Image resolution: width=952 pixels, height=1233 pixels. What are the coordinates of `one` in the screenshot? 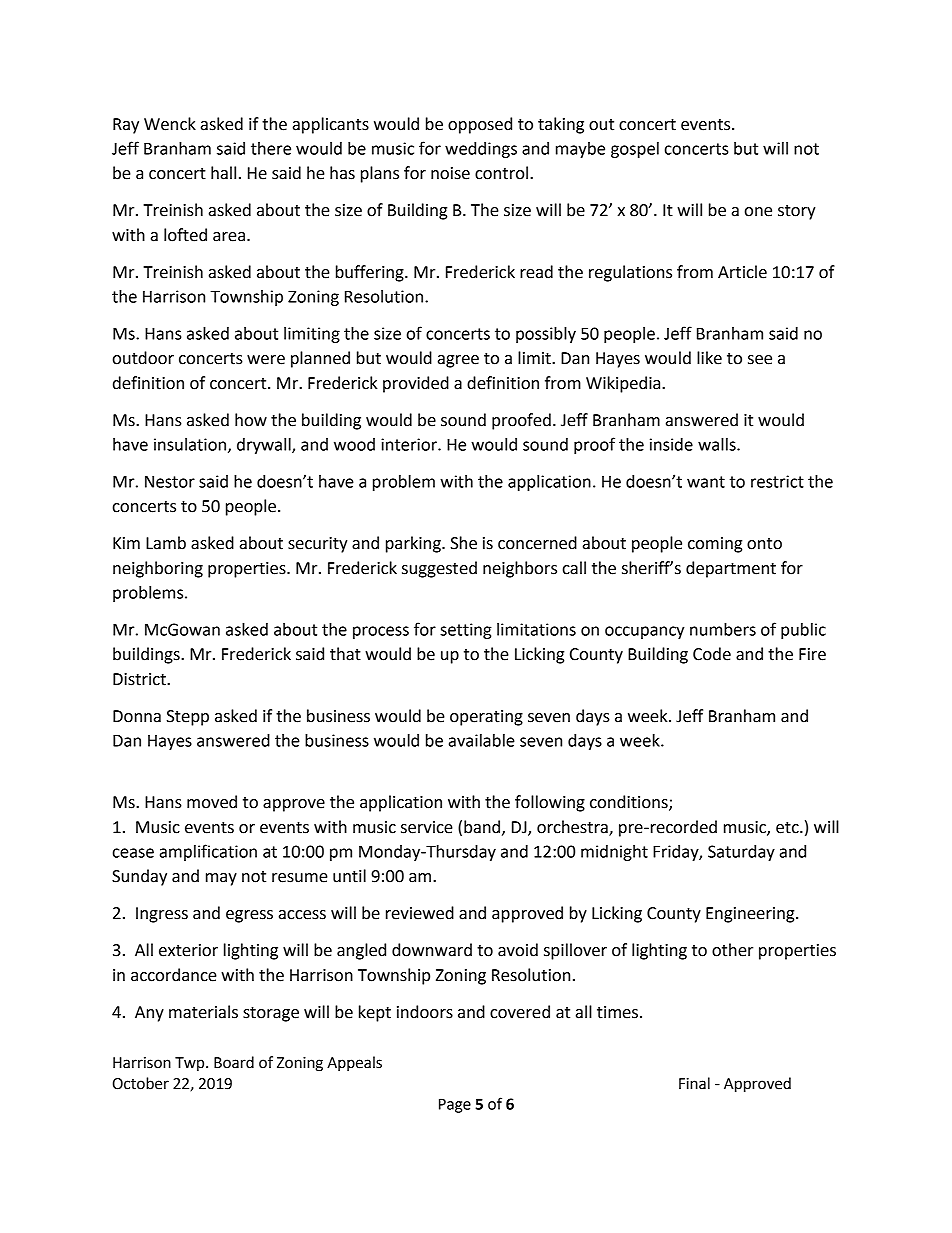 It's located at (758, 212).
